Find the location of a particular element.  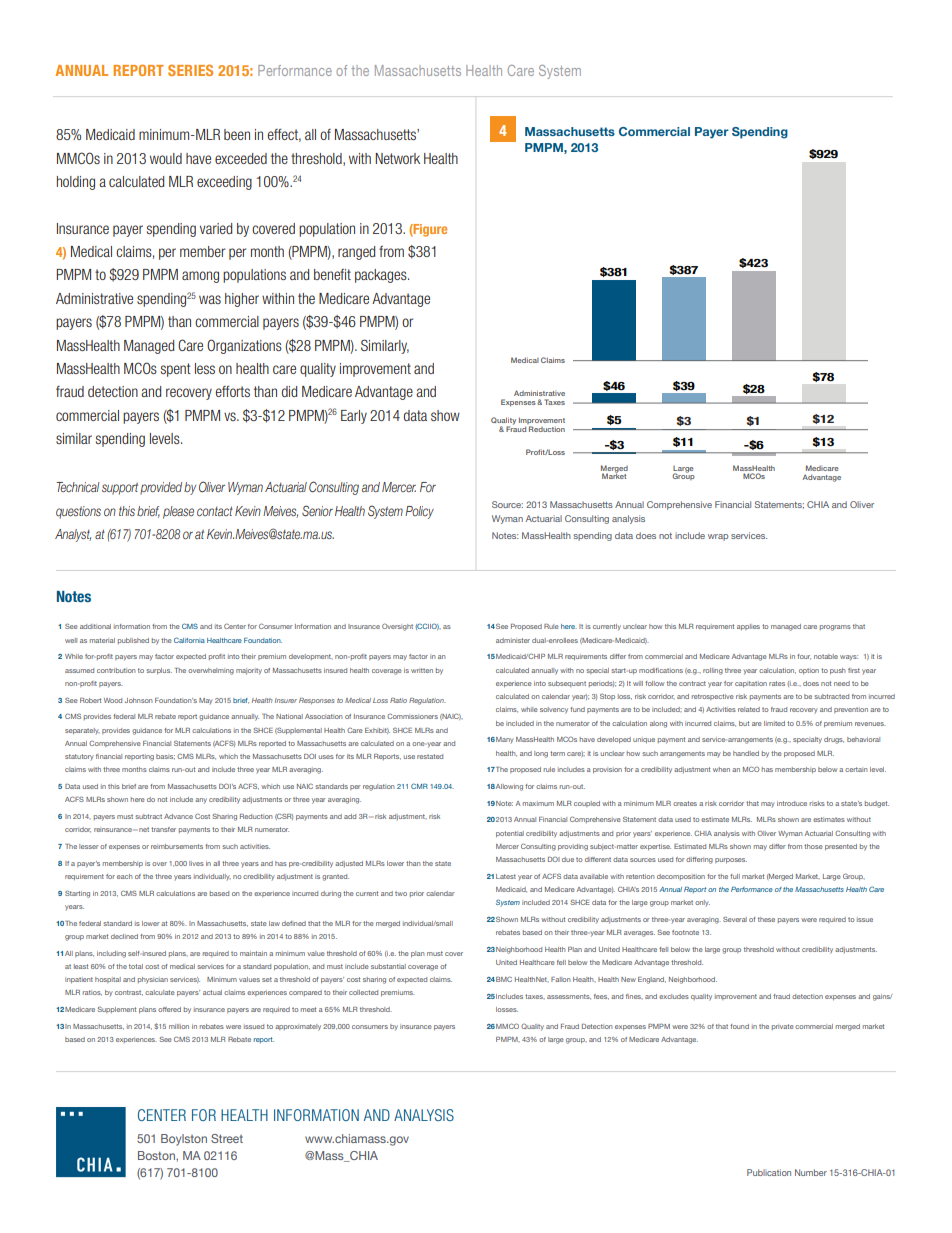

Latest is located at coordinates (506, 876).
